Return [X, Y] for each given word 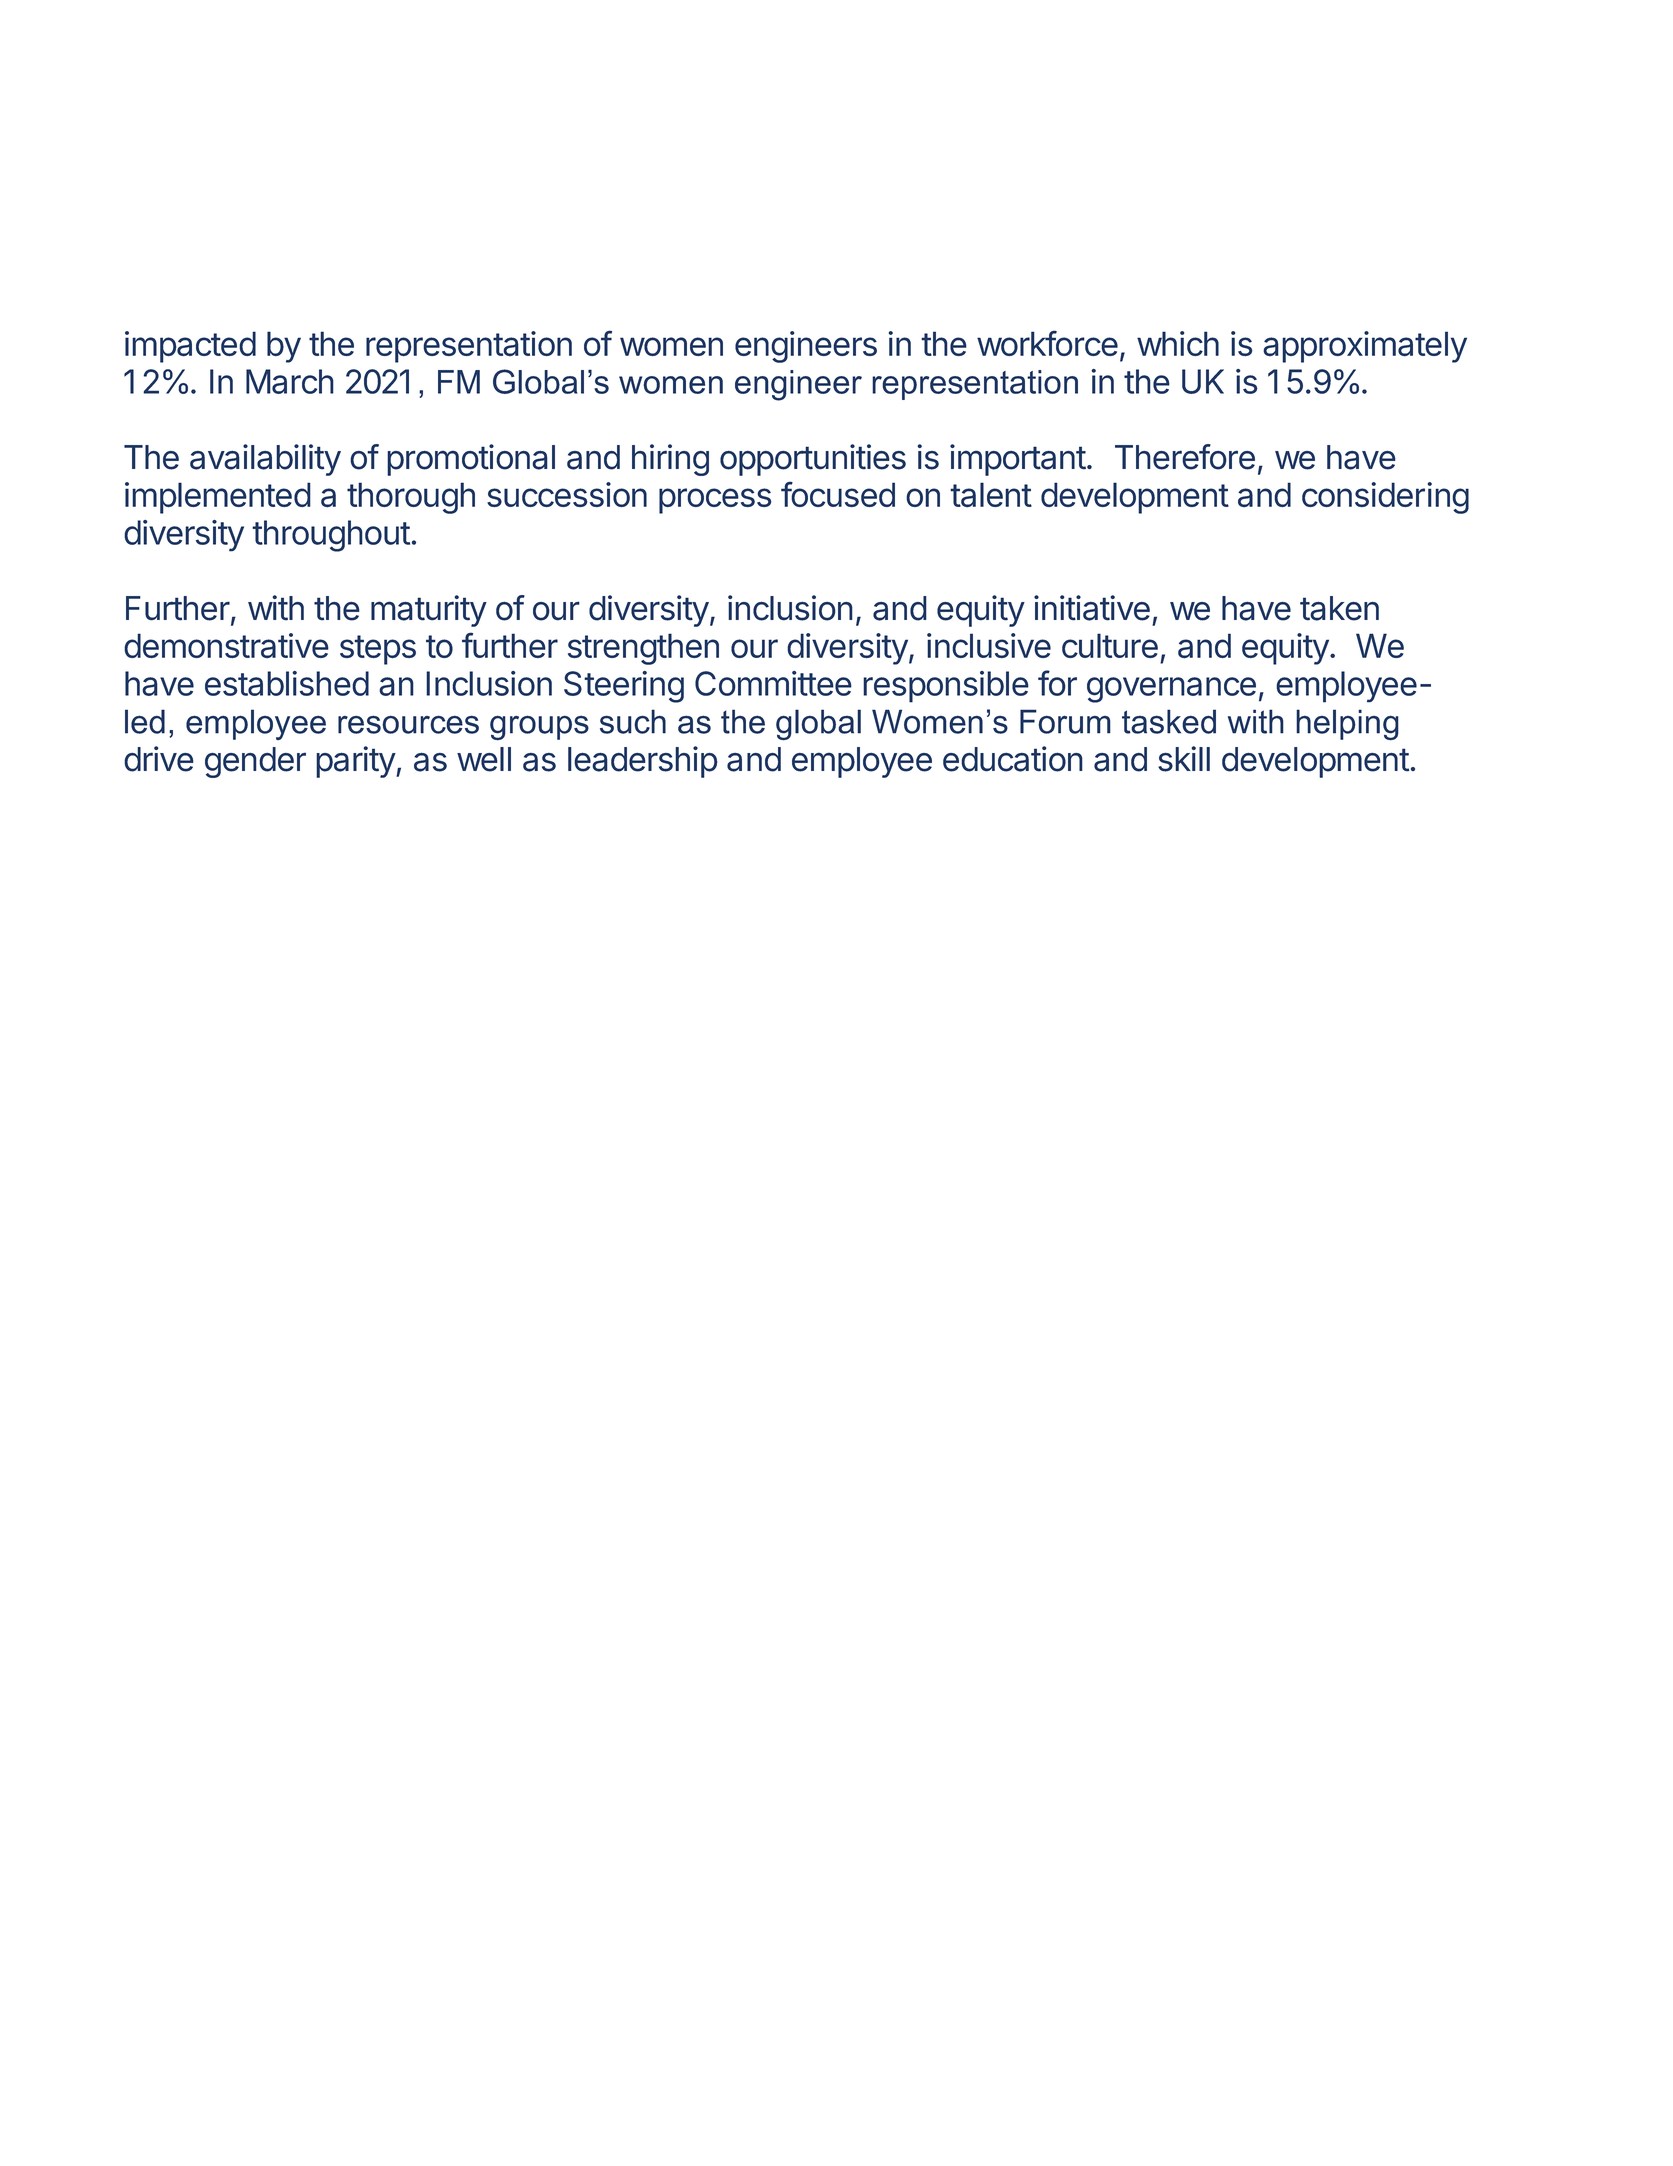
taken [1339, 608]
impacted [190, 347]
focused [838, 494]
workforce [1047, 343]
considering [1385, 498]
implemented [218, 498]
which [1178, 343]
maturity [429, 611]
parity [356, 762]
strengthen [643, 649]
